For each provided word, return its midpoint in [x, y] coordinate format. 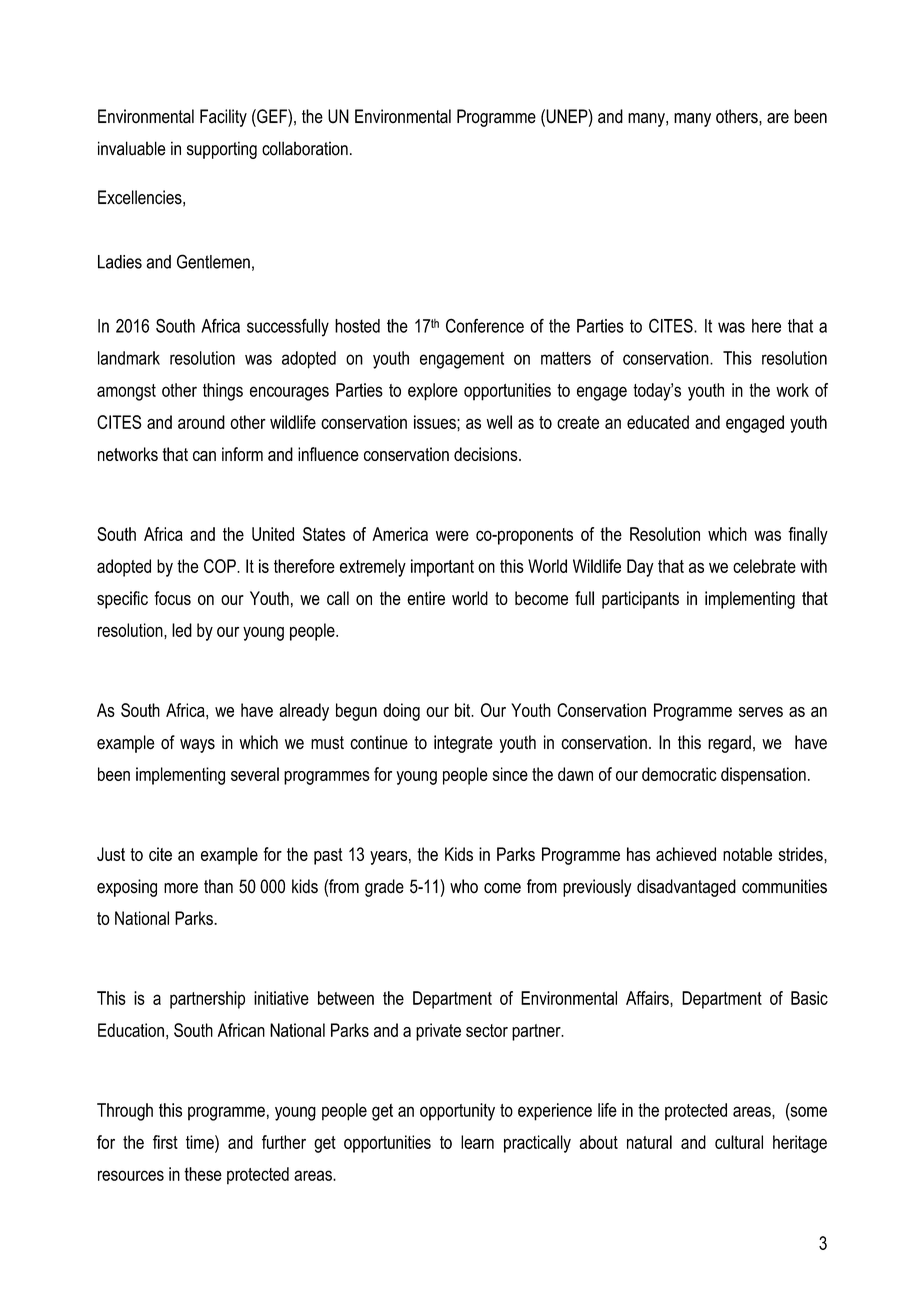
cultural [739, 1142]
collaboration [305, 148]
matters [566, 358]
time [201, 1142]
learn [477, 1142]
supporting [222, 150]
